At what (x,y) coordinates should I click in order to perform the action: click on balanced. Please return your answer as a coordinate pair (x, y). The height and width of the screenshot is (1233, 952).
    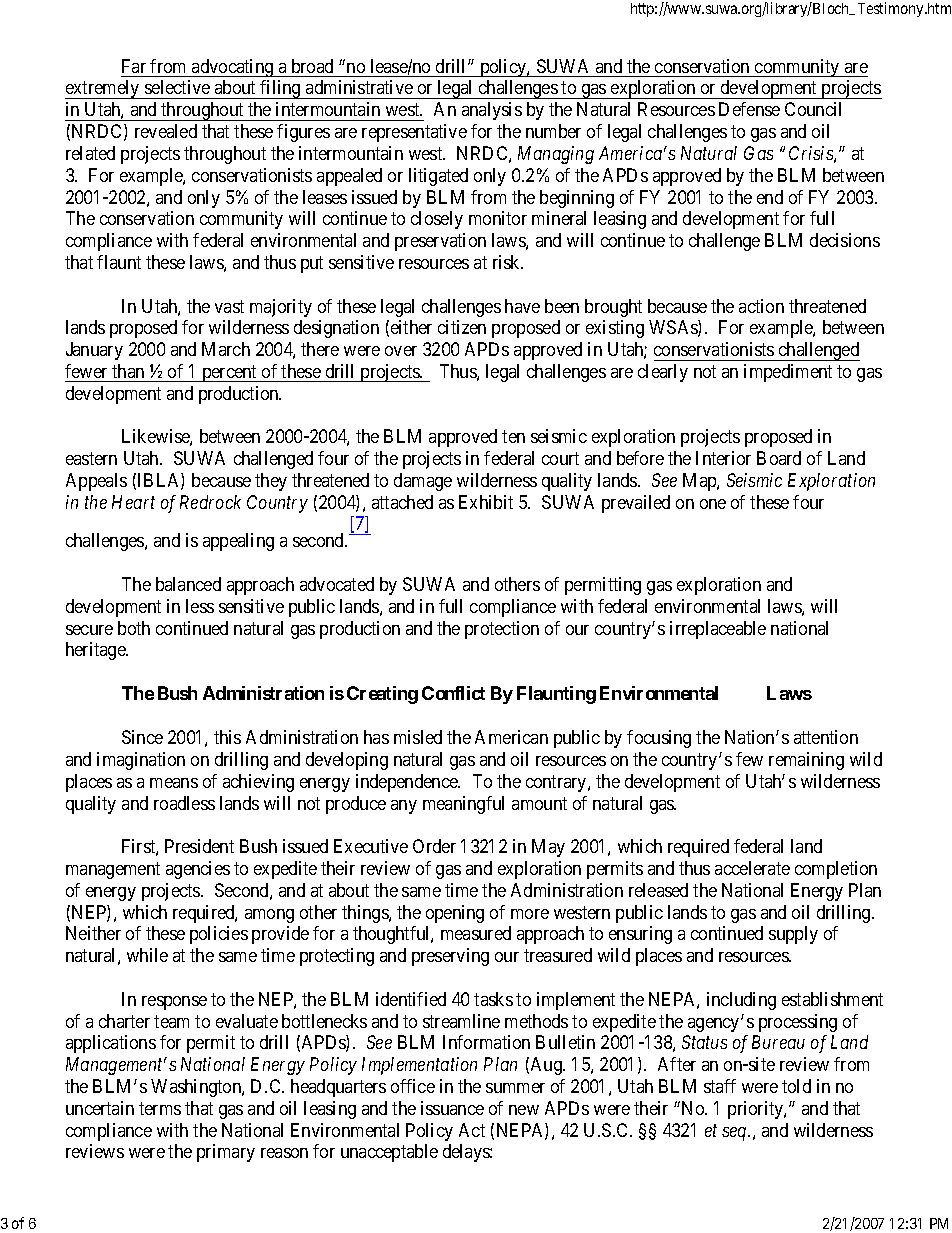
    Looking at the image, I should click on (188, 584).
